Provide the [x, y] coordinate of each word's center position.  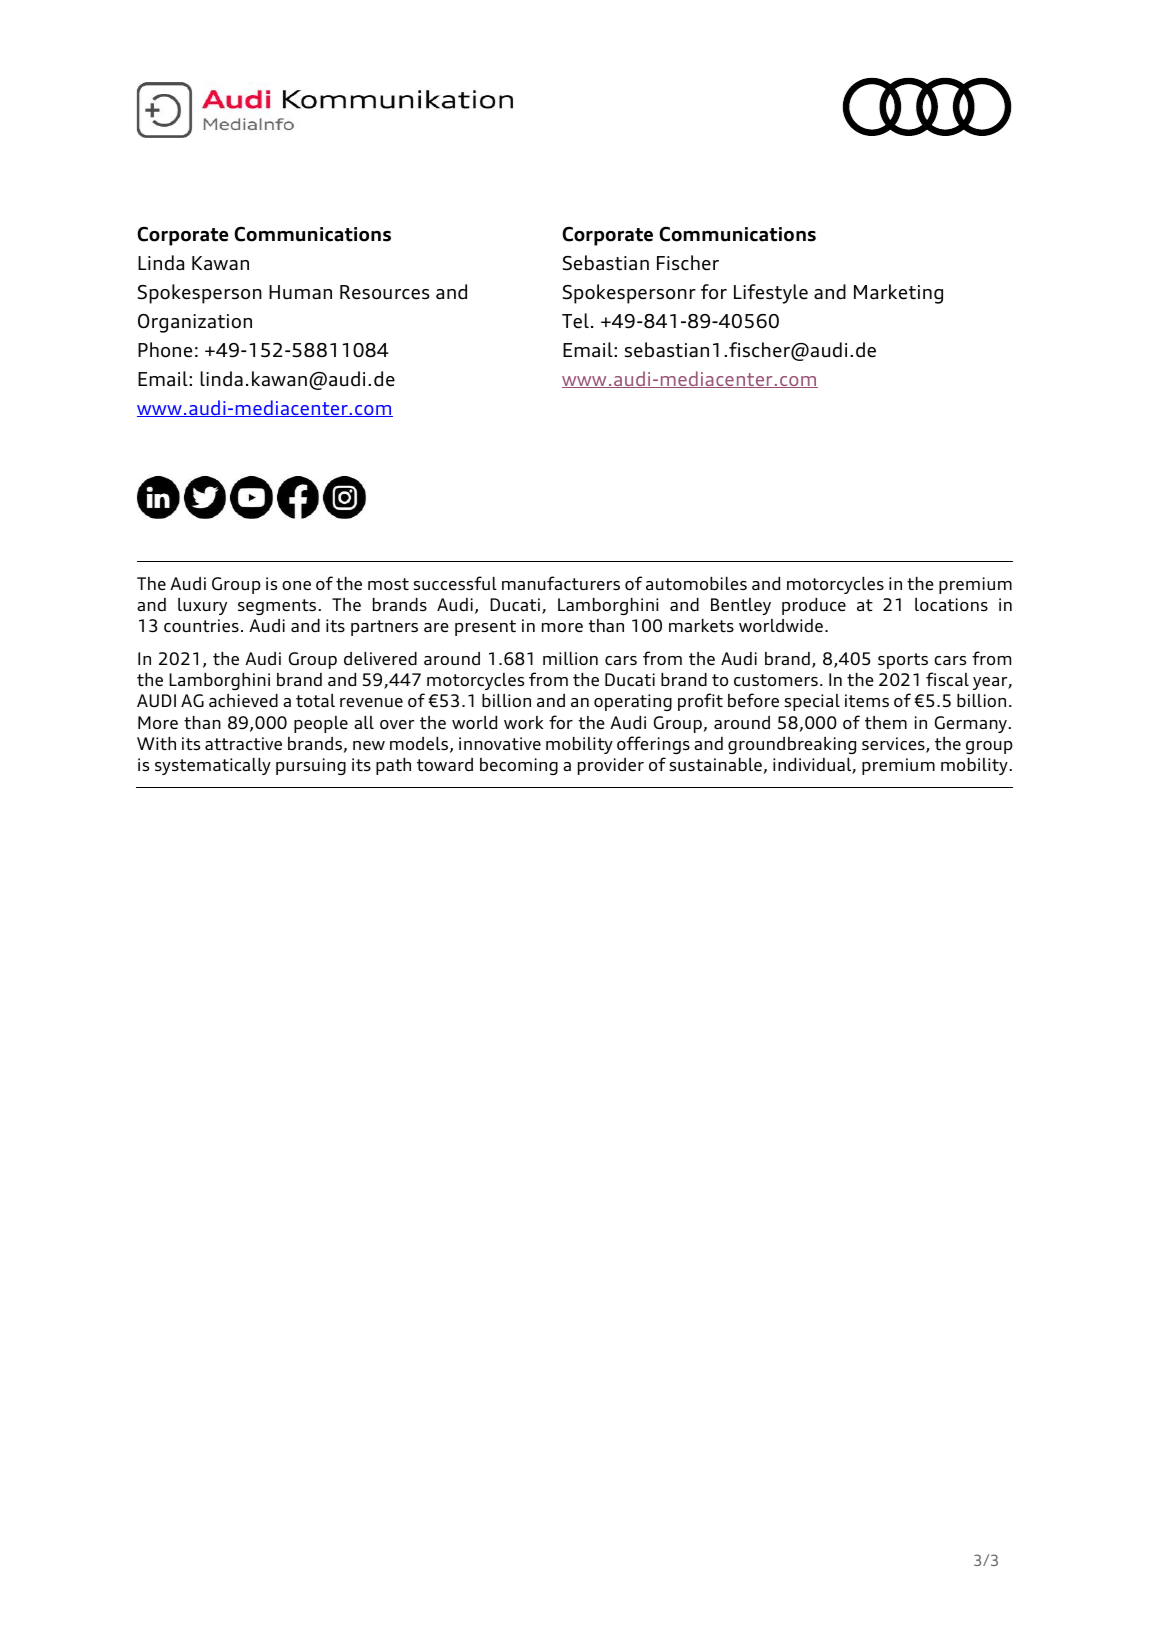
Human [300, 292]
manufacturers [561, 583]
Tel [575, 321]
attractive [243, 743]
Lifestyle [771, 294]
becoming [519, 766]
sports [903, 661]
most [388, 584]
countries [201, 625]
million [570, 658]
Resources [385, 292]
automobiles [696, 583]
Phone [165, 350]
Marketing [898, 294]
